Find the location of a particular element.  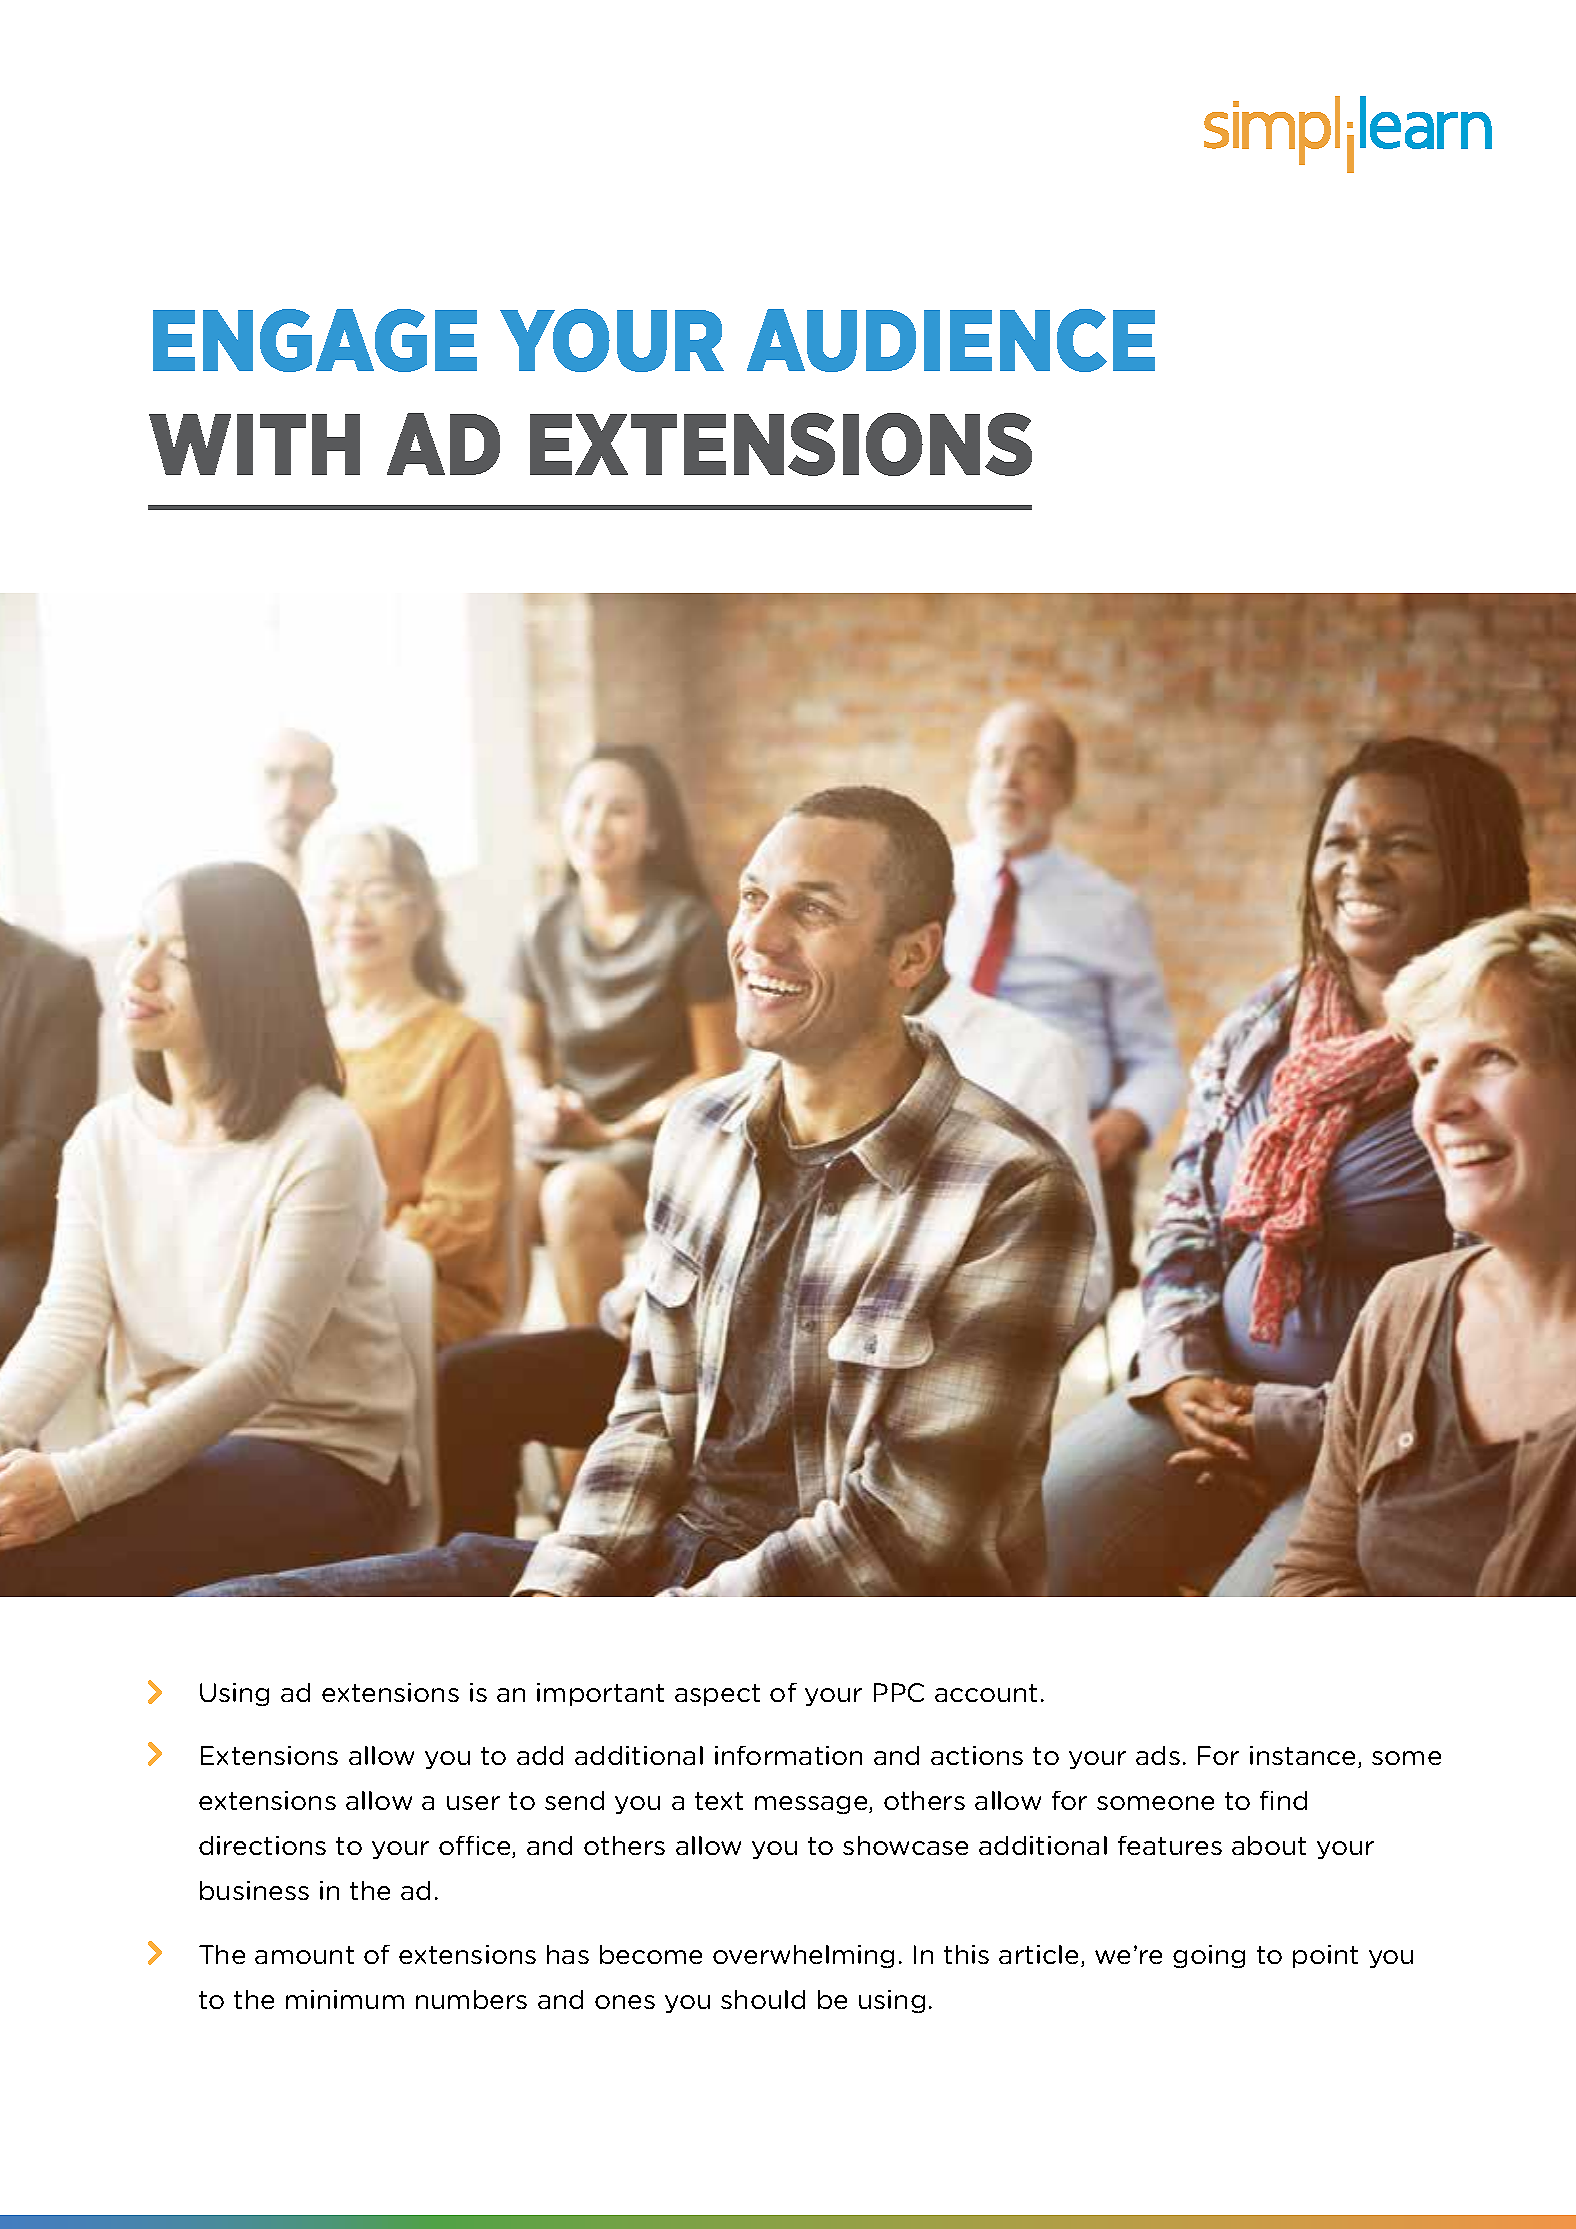

user is located at coordinates (473, 1803).
